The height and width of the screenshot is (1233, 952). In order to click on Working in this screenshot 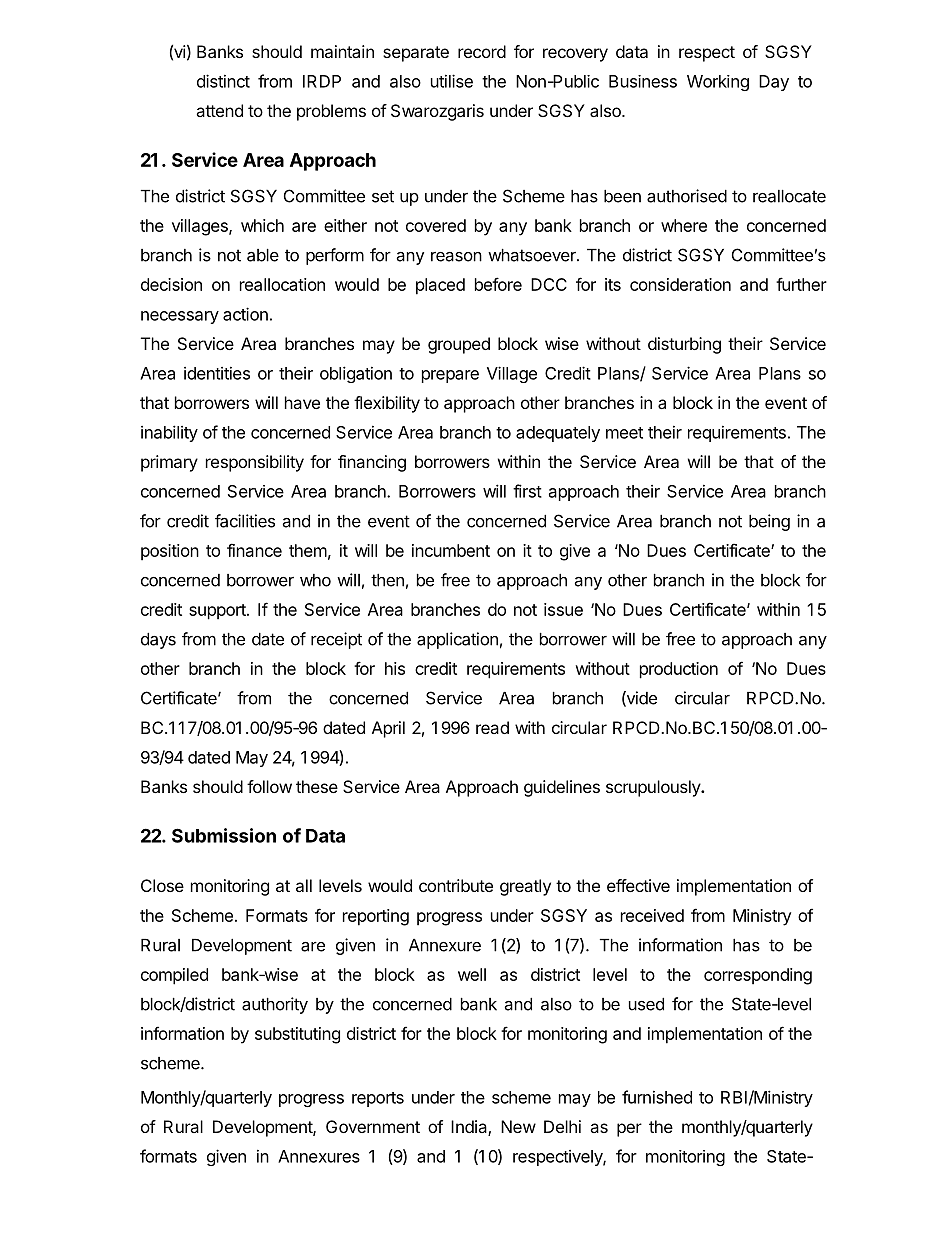, I will do `click(718, 83)`.
